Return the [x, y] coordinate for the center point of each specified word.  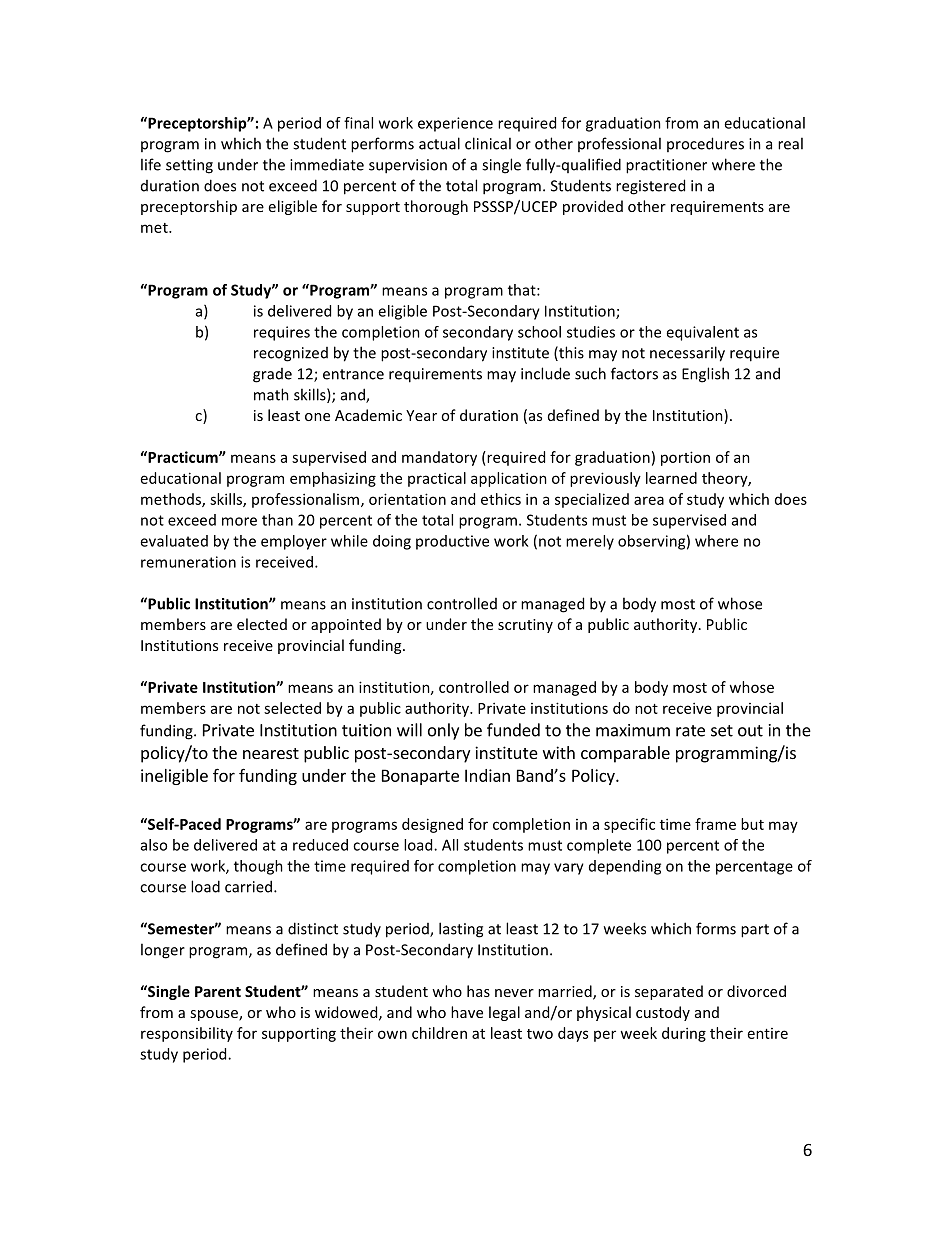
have [467, 1012]
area [649, 500]
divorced [756, 991]
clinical [488, 143]
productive [452, 542]
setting [189, 166]
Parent [218, 991]
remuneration [188, 562]
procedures [705, 144]
